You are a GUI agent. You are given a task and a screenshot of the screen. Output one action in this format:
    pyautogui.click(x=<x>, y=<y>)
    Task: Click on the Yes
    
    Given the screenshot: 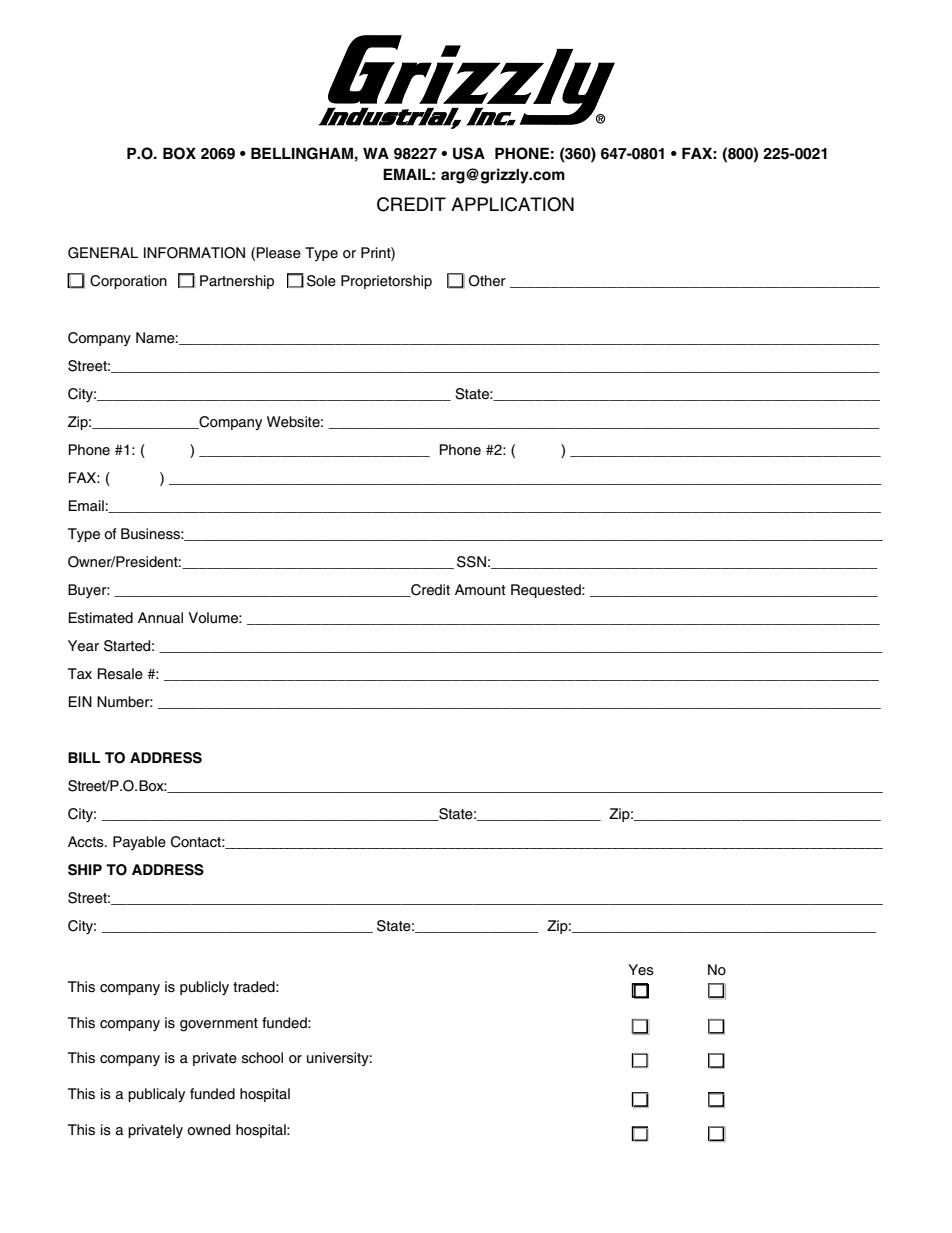 What is the action you would take?
    pyautogui.click(x=641, y=970)
